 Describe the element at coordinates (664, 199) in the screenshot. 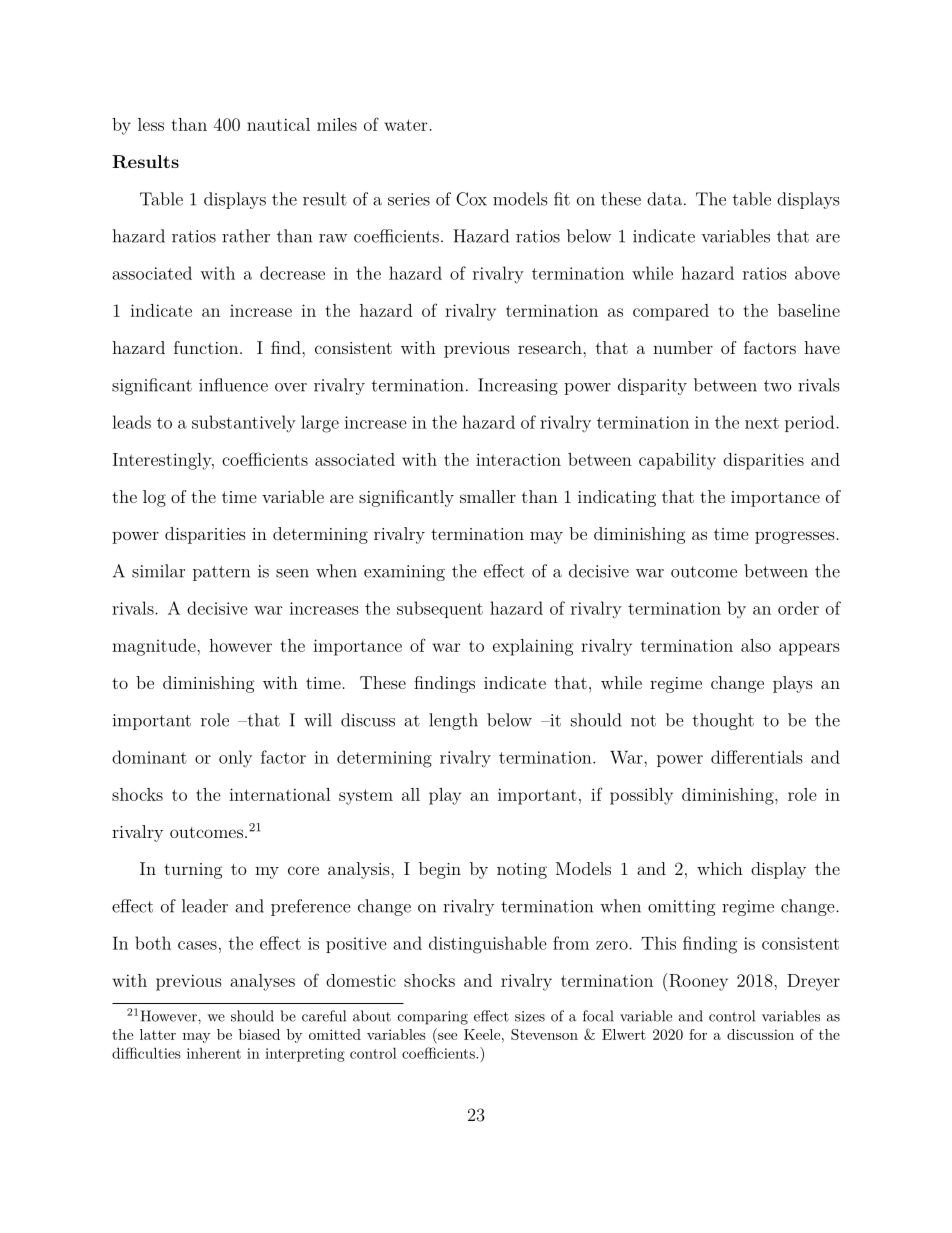

I see `data` at that location.
